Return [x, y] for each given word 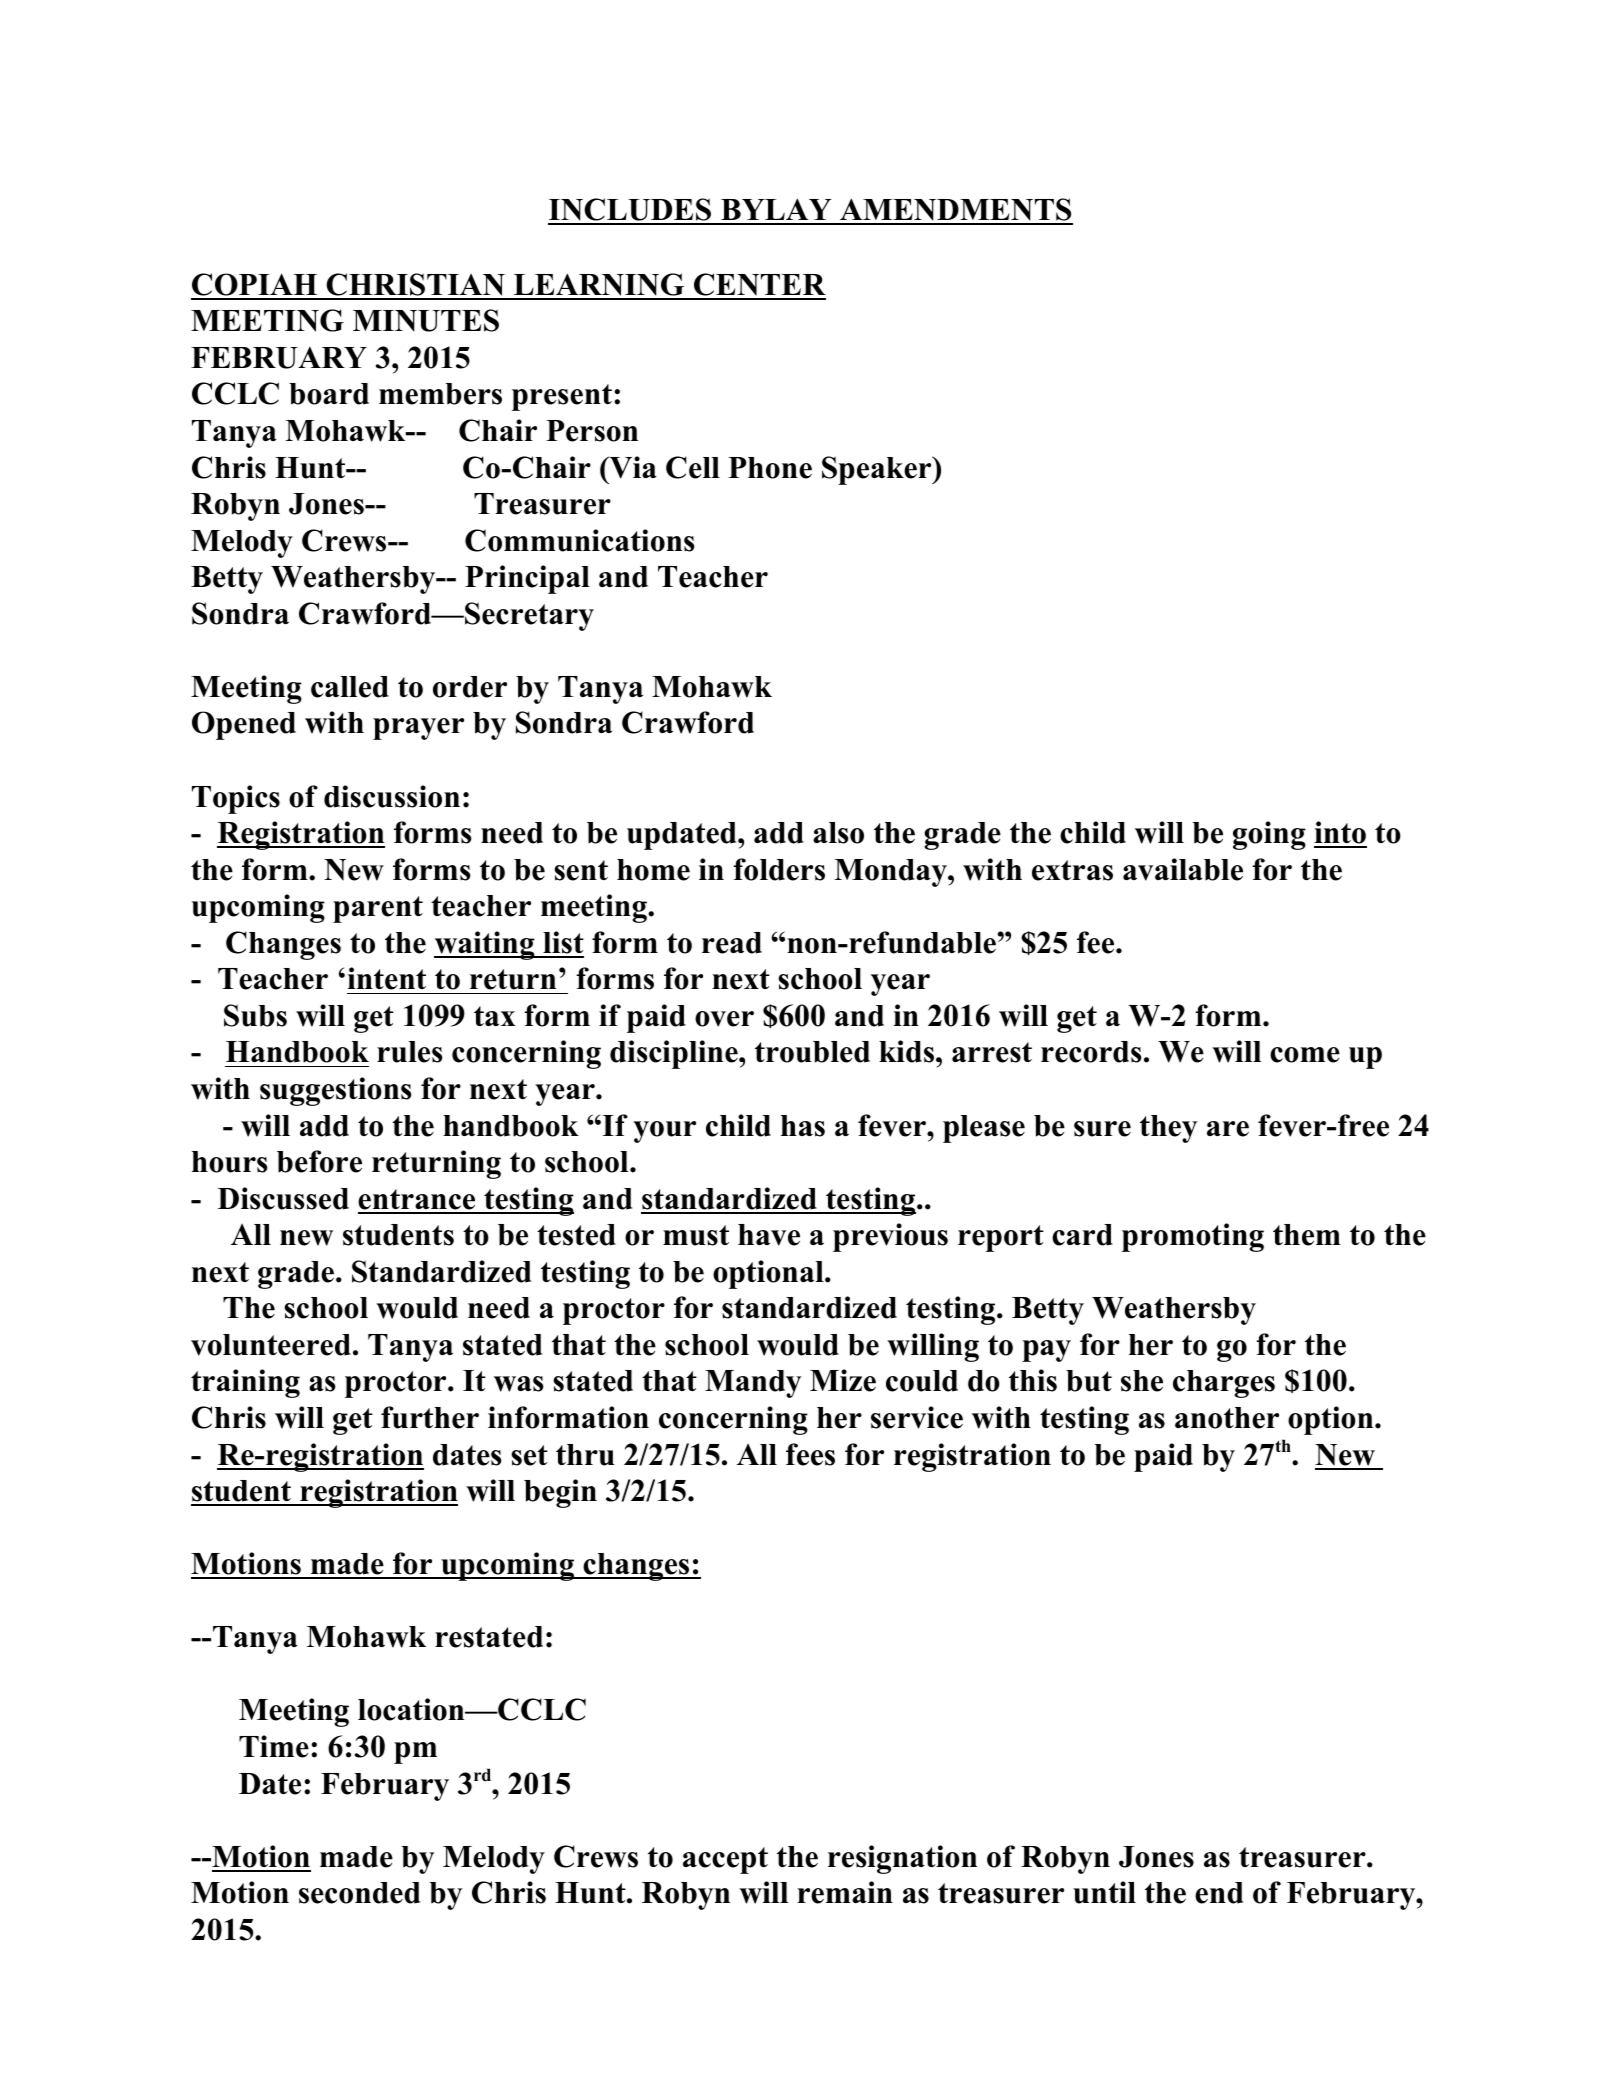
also [838, 833]
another [1227, 1418]
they [1168, 1129]
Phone [770, 468]
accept [725, 1860]
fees [810, 1454]
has [803, 1126]
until [1104, 1892]
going [1269, 835]
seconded [359, 1893]
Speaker [878, 470]
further [430, 1417]
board [329, 394]
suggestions [336, 1091]
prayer [418, 729]
